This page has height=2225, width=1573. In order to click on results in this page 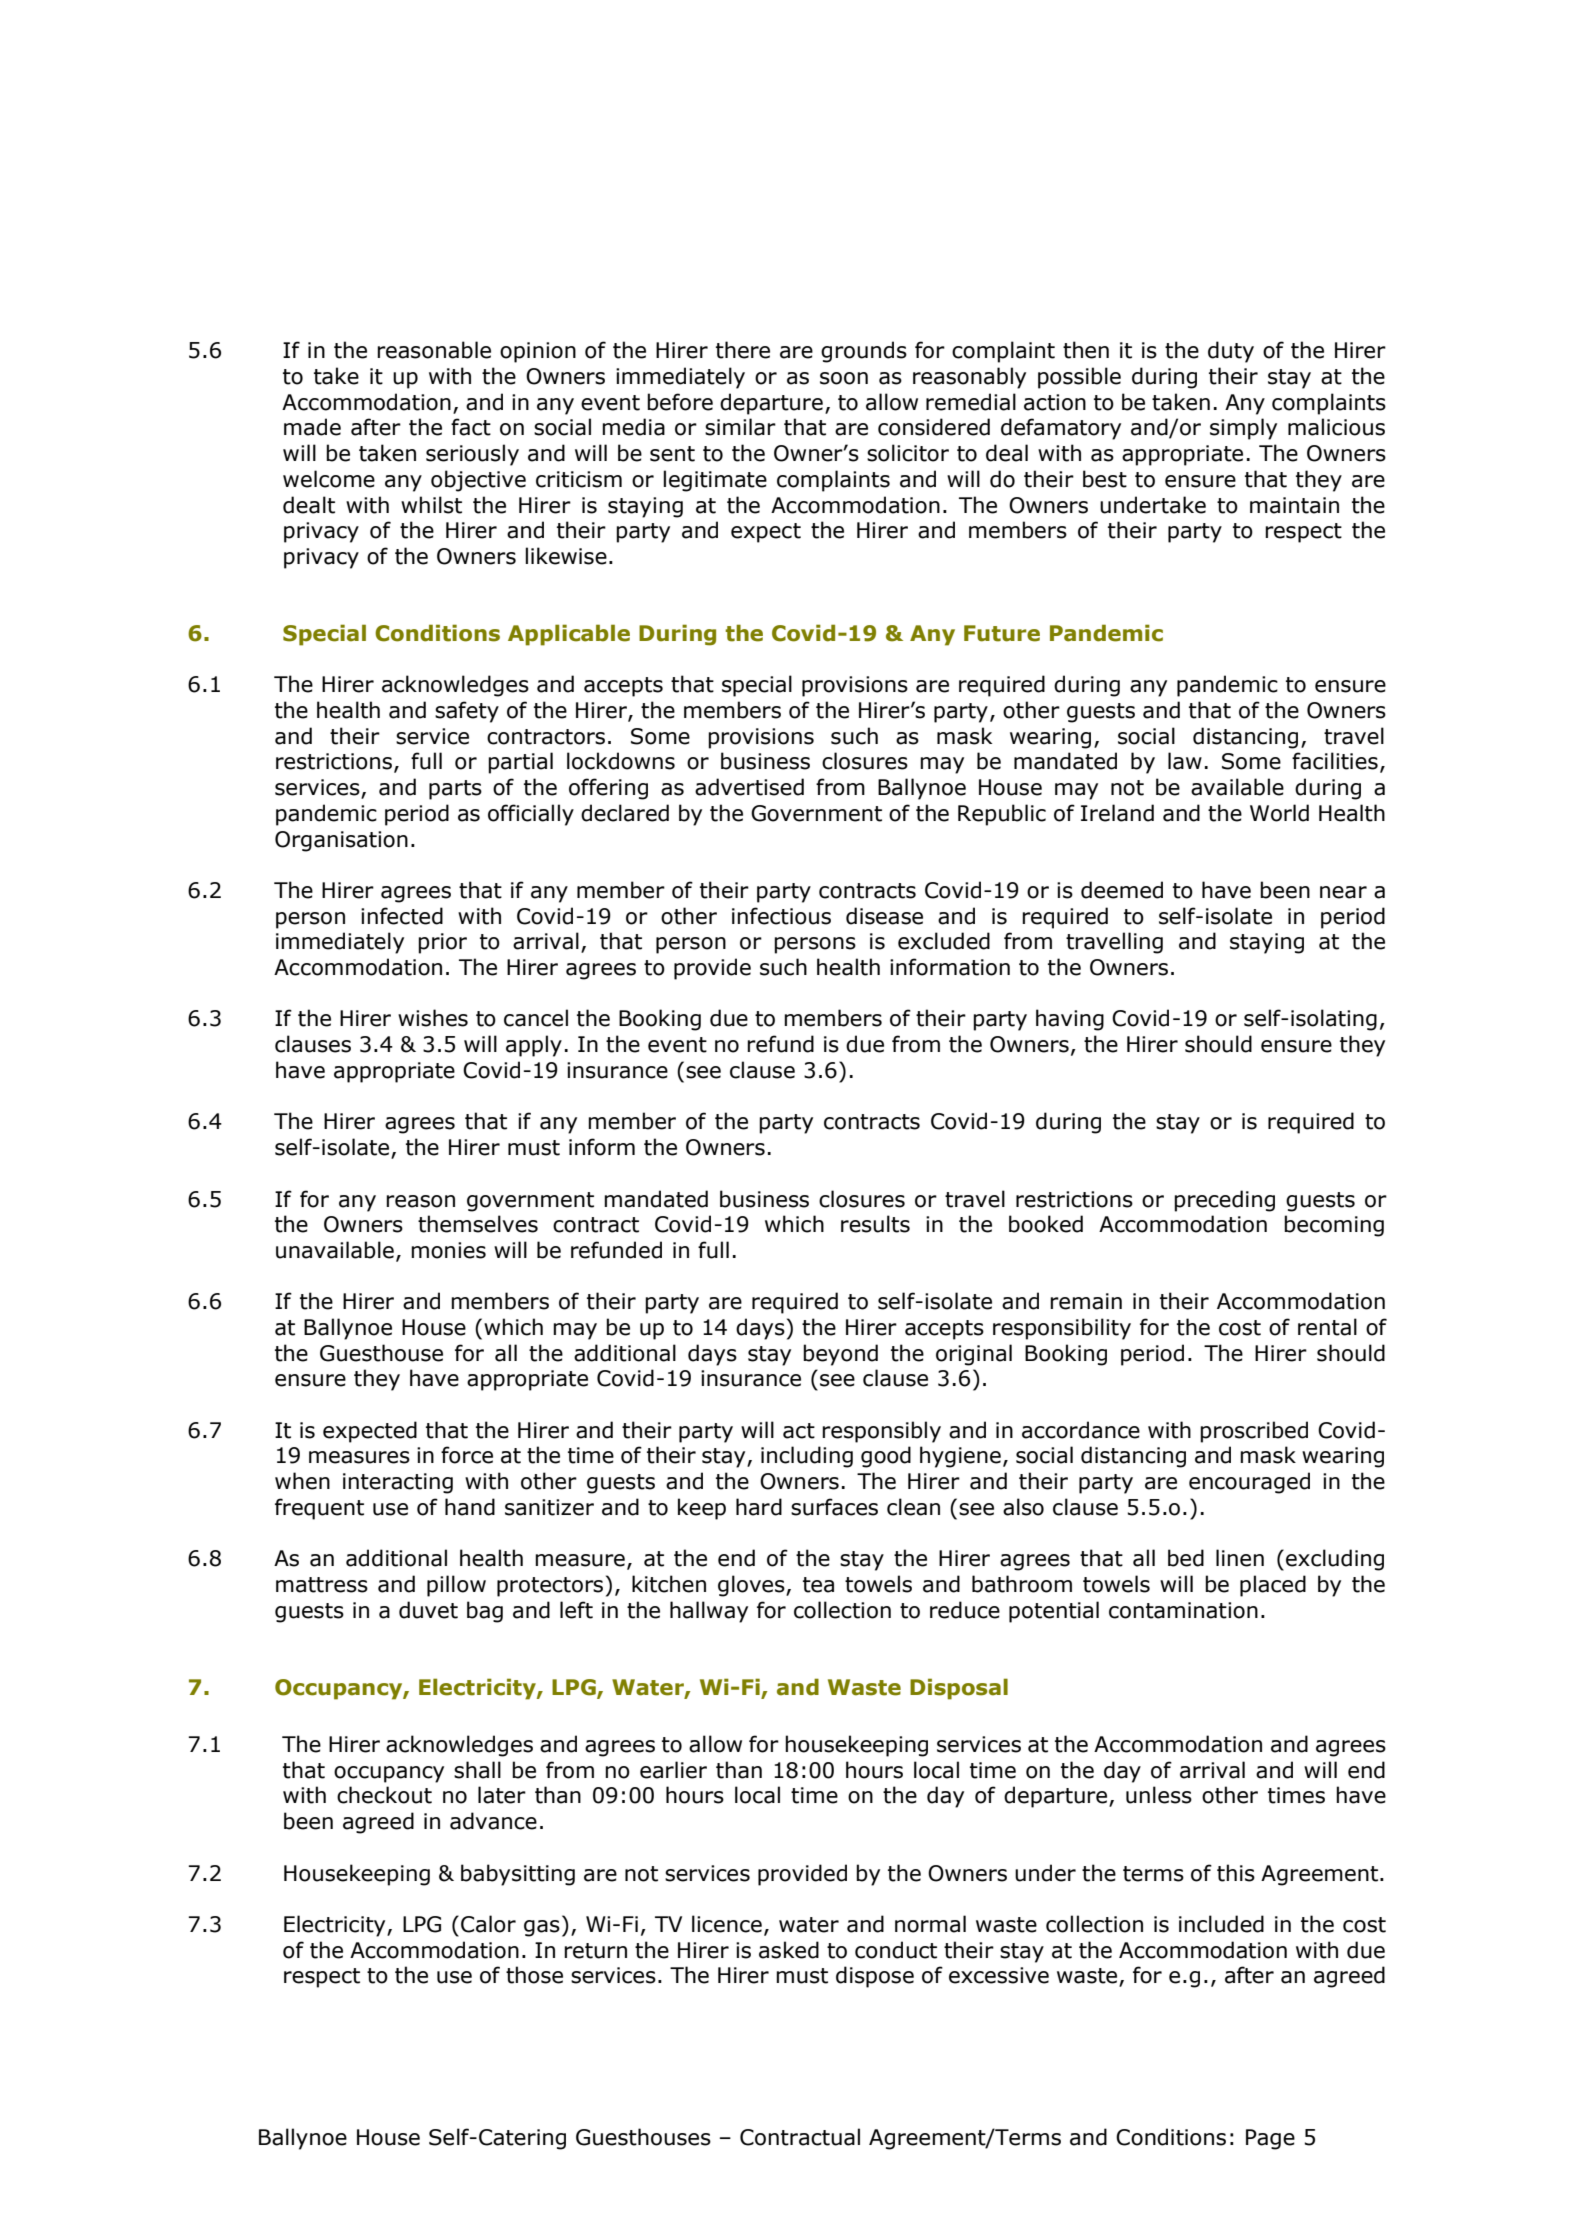, I will do `click(875, 1224)`.
